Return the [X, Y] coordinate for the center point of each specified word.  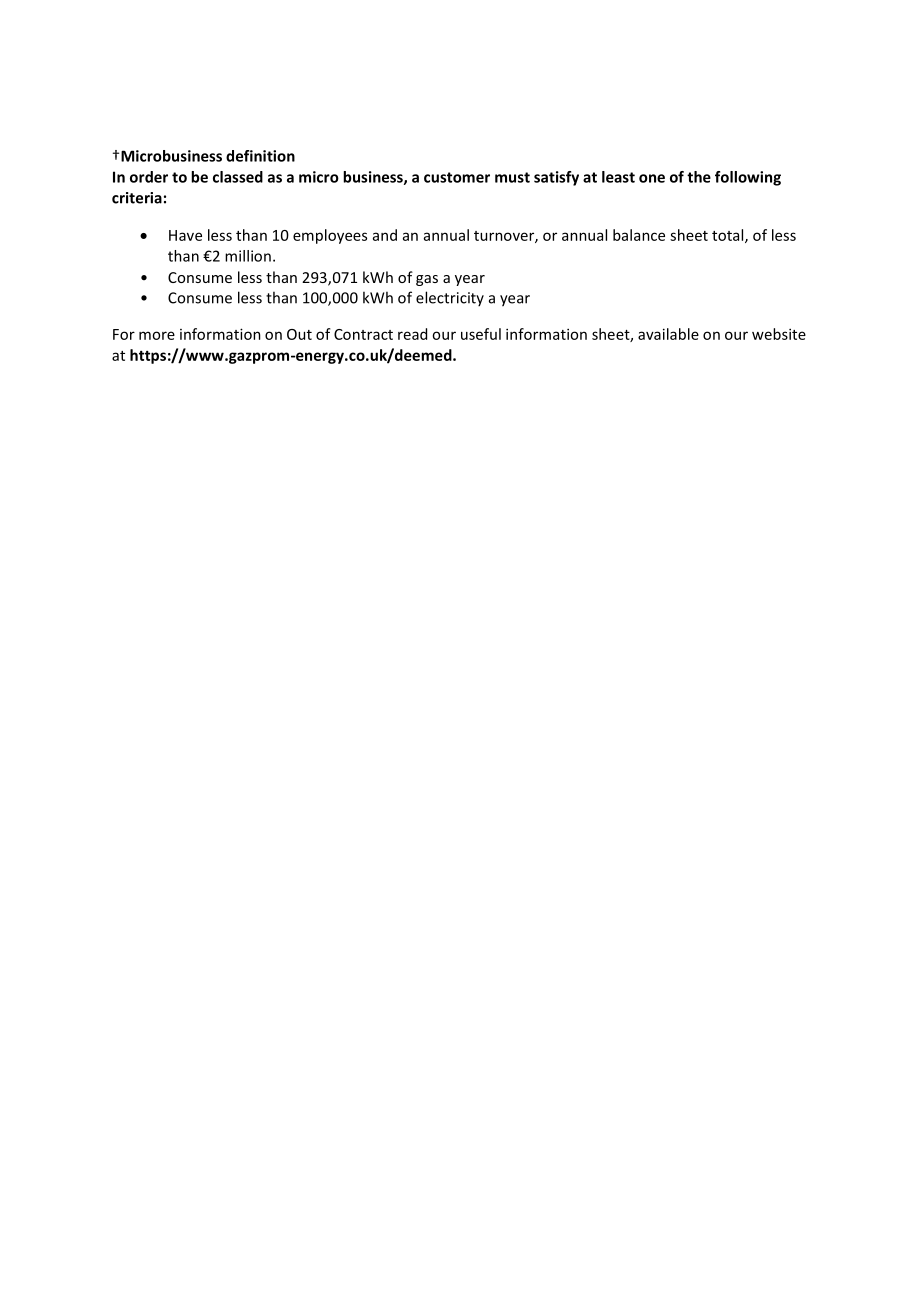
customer [457, 177]
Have [185, 235]
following [748, 178]
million [248, 256]
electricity [450, 298]
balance [639, 235]
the [699, 177]
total [729, 236]
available [668, 334]
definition [260, 156]
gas [427, 280]
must [512, 177]
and [385, 235]
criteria [137, 198]
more [157, 335]
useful [481, 334]
